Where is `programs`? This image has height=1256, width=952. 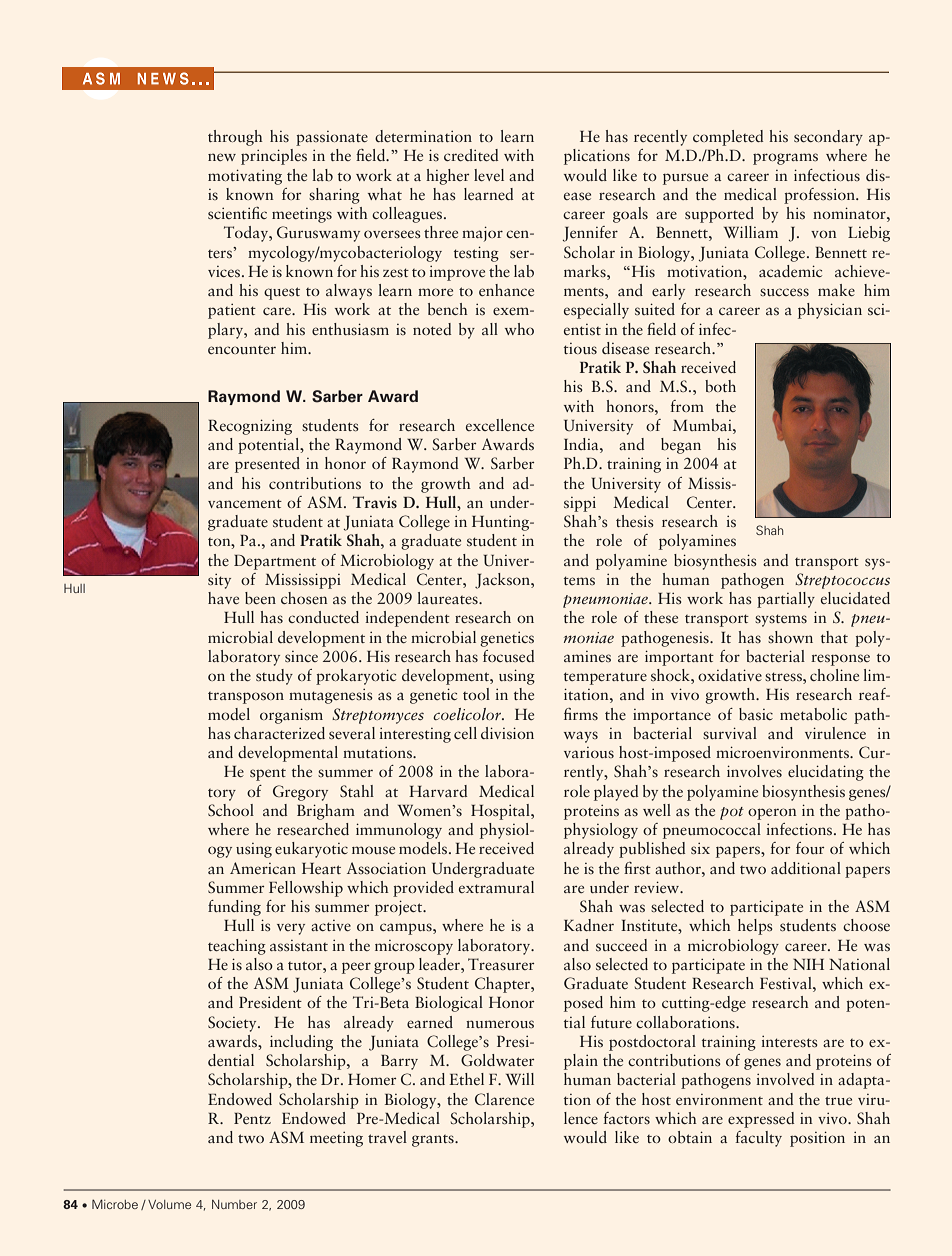
programs is located at coordinates (785, 159).
